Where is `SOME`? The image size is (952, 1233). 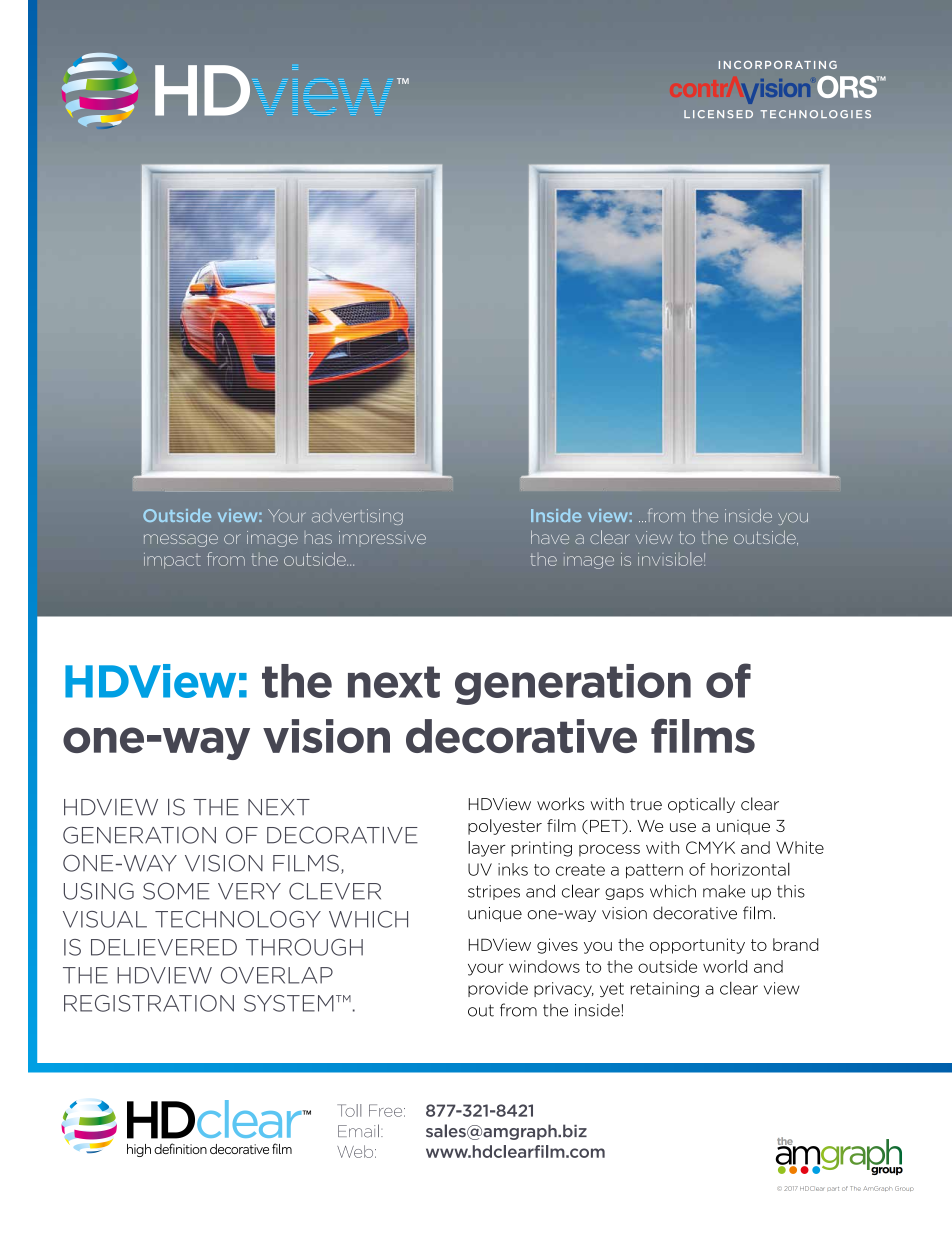
SOME is located at coordinates (176, 891).
